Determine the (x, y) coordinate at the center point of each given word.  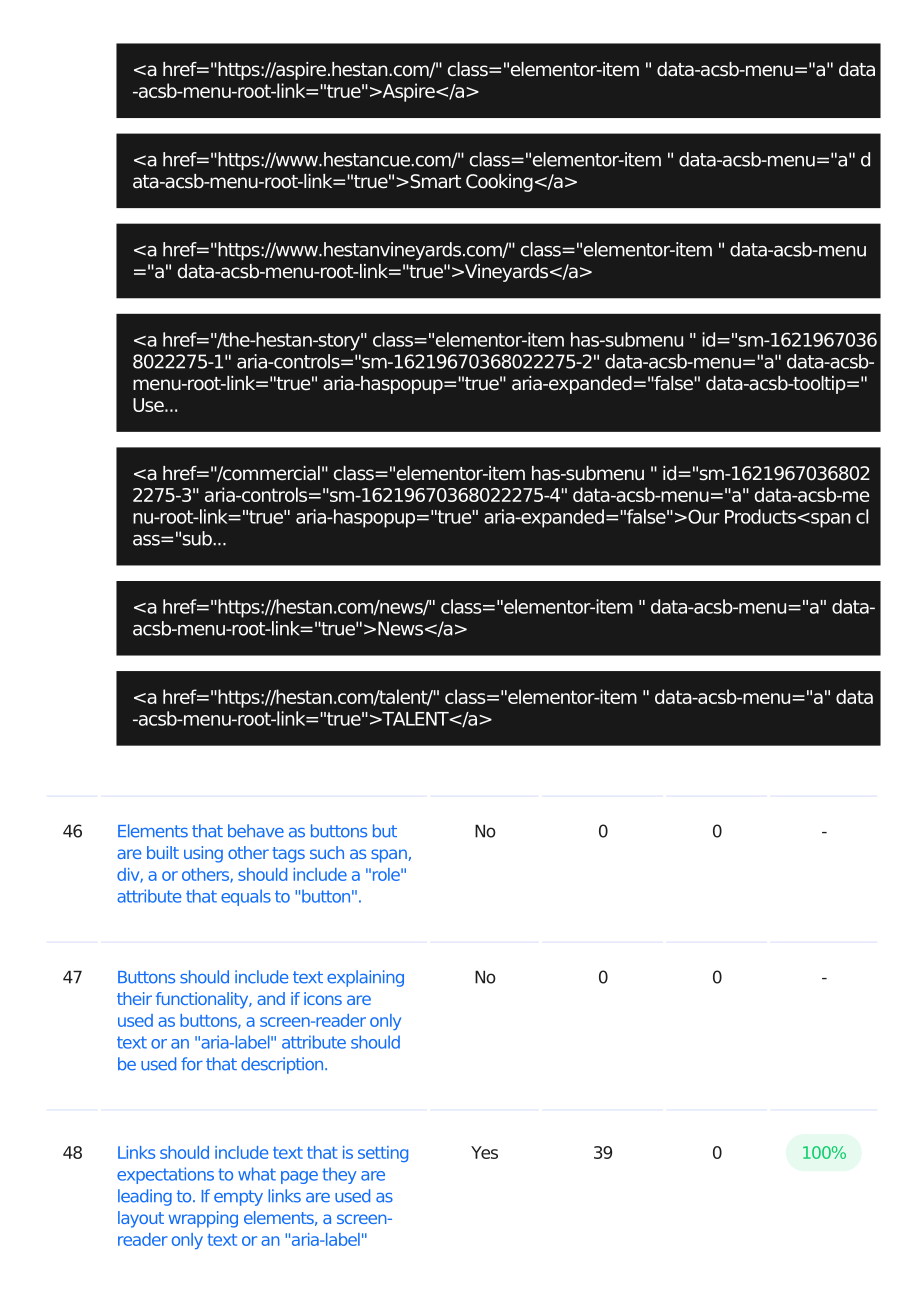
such (327, 852)
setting (383, 1154)
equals (246, 897)
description (283, 1065)
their (134, 998)
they (339, 1175)
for (192, 1064)
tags (288, 855)
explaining (365, 978)
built (163, 852)
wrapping (203, 1219)
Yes (484, 1152)
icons (323, 998)
